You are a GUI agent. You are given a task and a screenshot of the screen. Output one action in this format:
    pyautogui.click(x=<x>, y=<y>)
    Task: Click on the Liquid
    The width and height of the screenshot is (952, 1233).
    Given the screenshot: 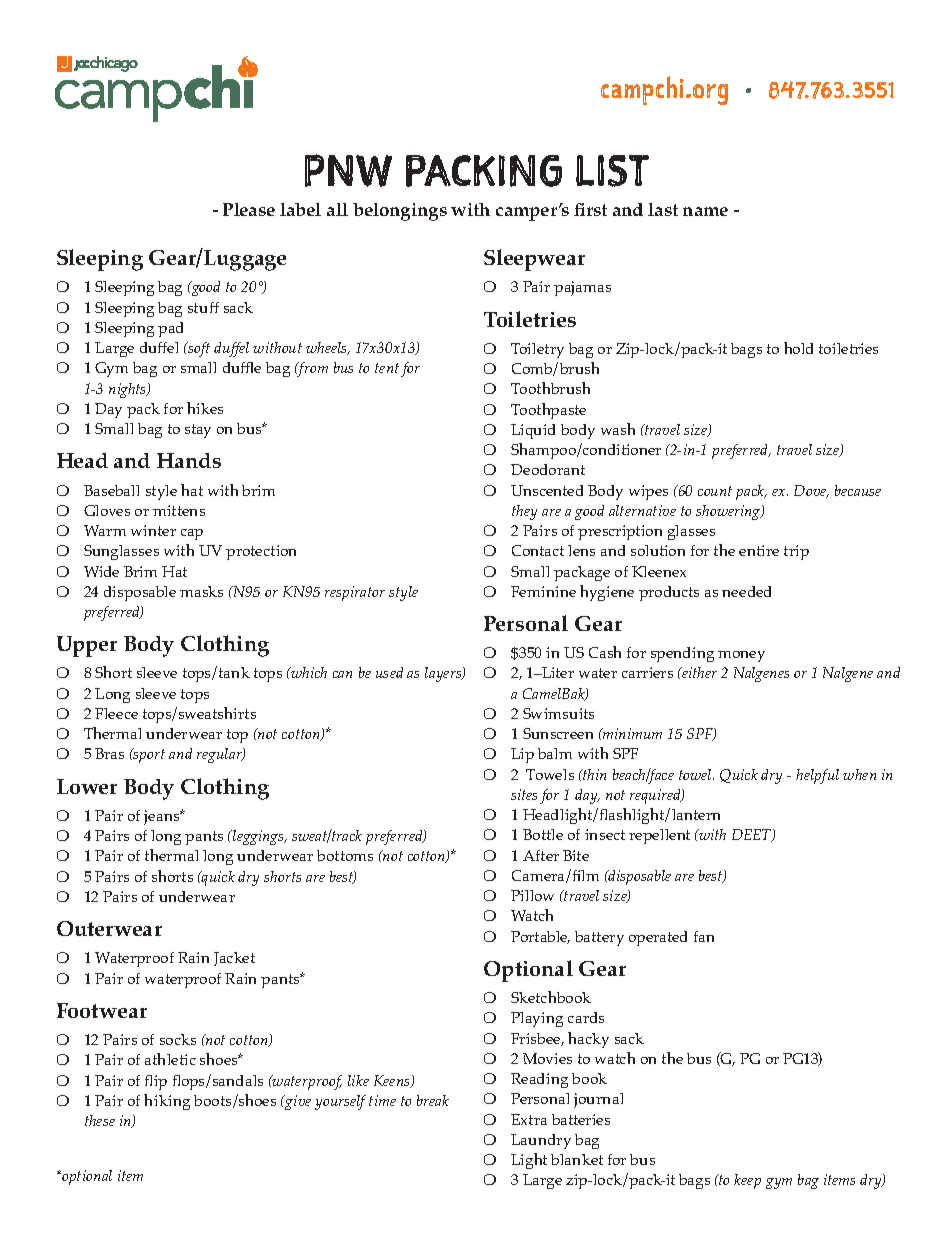 What is the action you would take?
    pyautogui.click(x=533, y=431)
